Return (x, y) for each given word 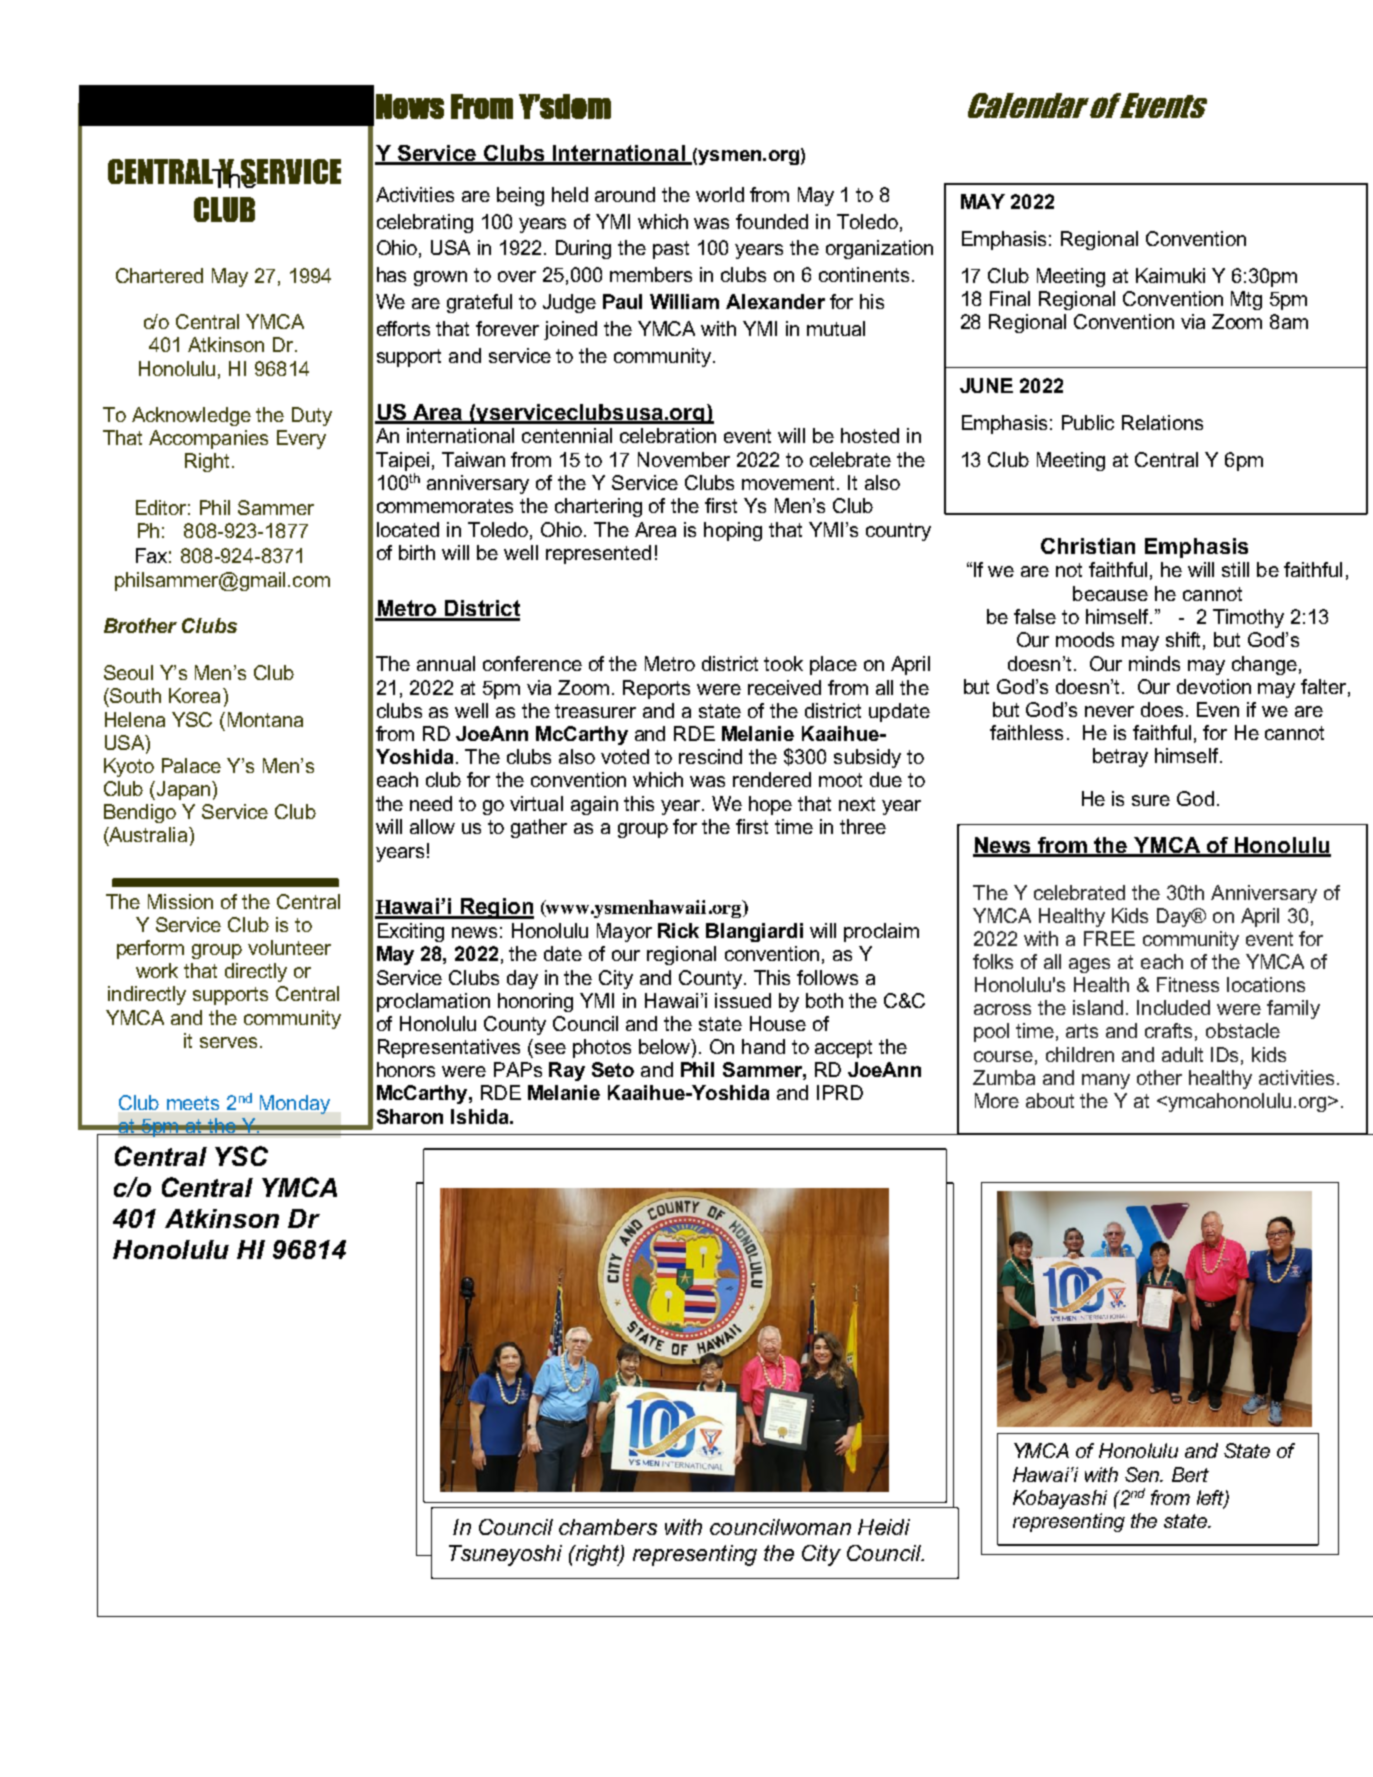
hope (770, 805)
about (1050, 1100)
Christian (1088, 546)
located (408, 529)
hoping (733, 531)
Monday (295, 1104)
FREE (1109, 938)
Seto (613, 1069)
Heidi (884, 1527)
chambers (608, 1527)
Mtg (1246, 300)
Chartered (159, 275)
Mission (180, 901)
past (671, 250)
